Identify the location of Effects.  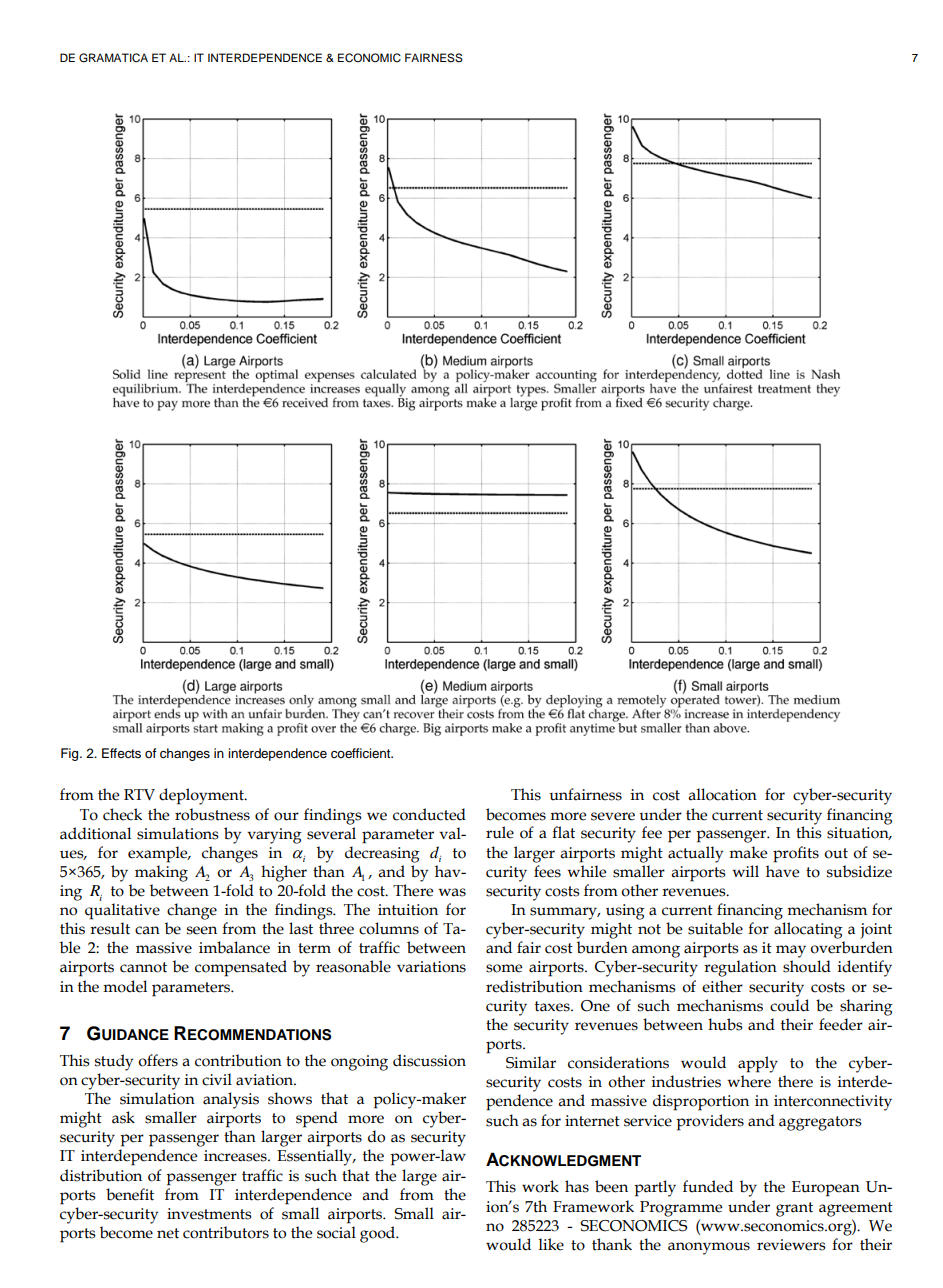
(121, 753).
